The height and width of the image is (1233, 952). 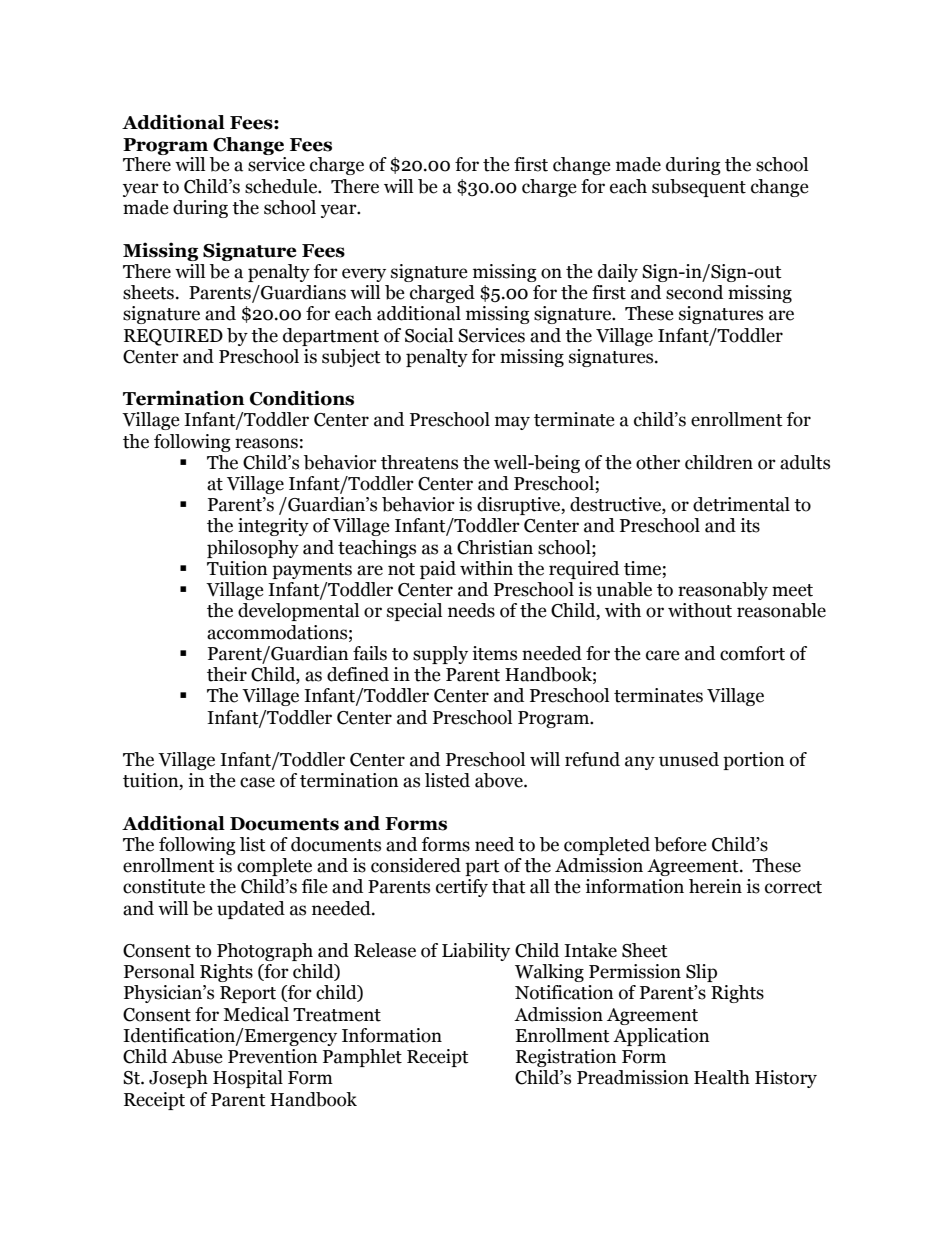 I want to click on every, so click(x=364, y=275).
